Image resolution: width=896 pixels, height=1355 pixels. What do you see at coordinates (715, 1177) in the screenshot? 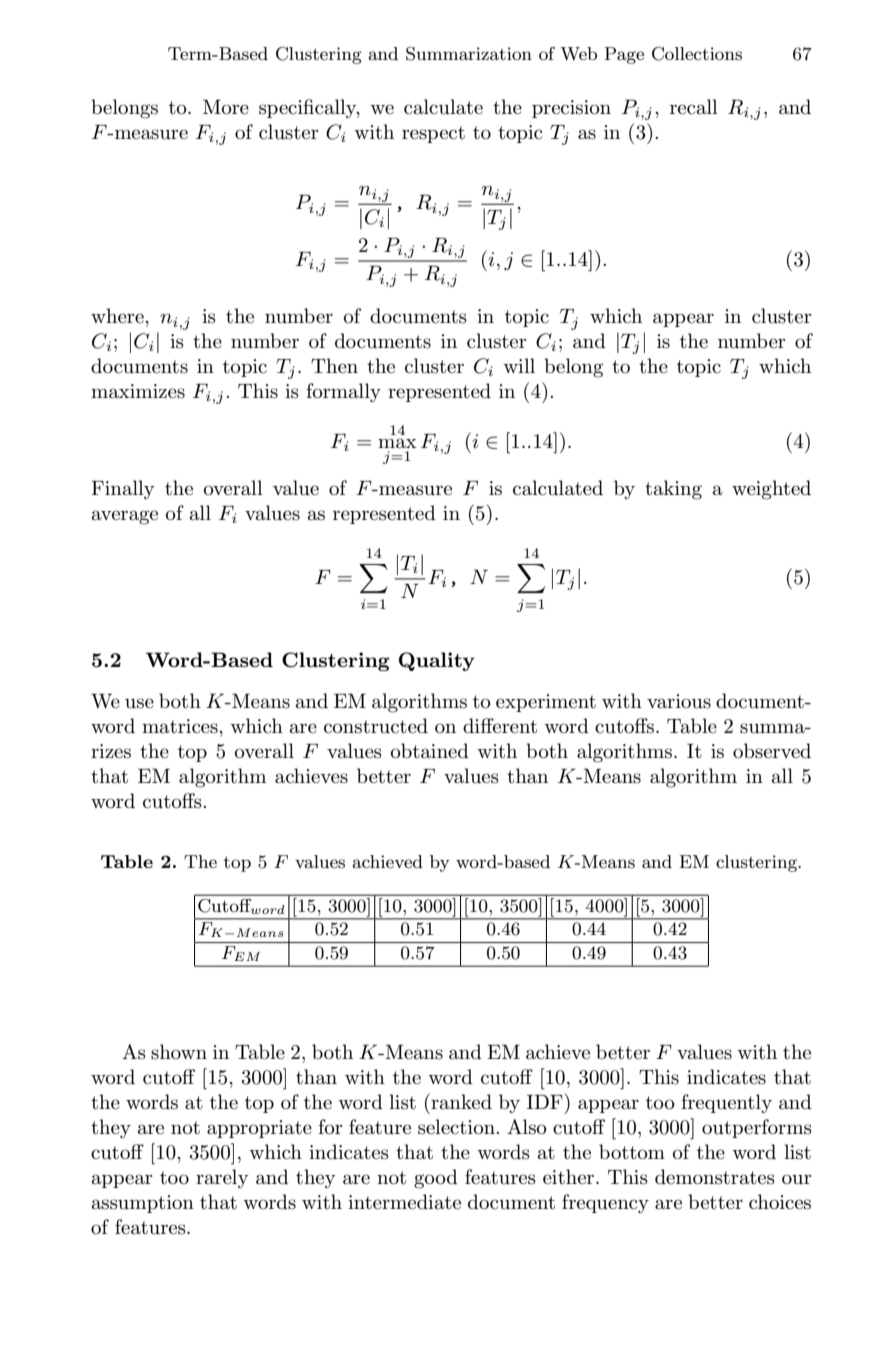
I see `demonstrates` at bounding box center [715, 1177].
